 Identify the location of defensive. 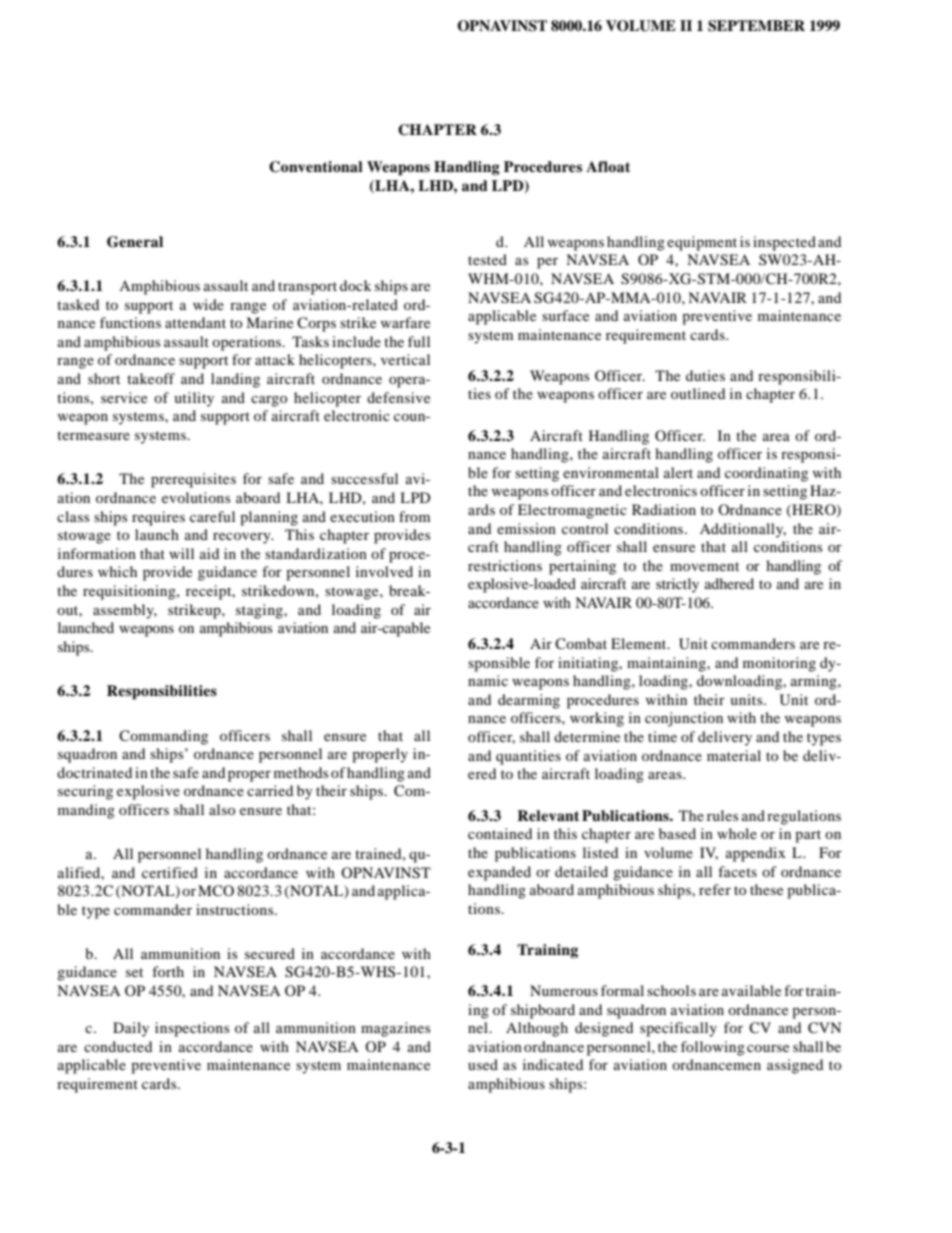
(398, 397).
